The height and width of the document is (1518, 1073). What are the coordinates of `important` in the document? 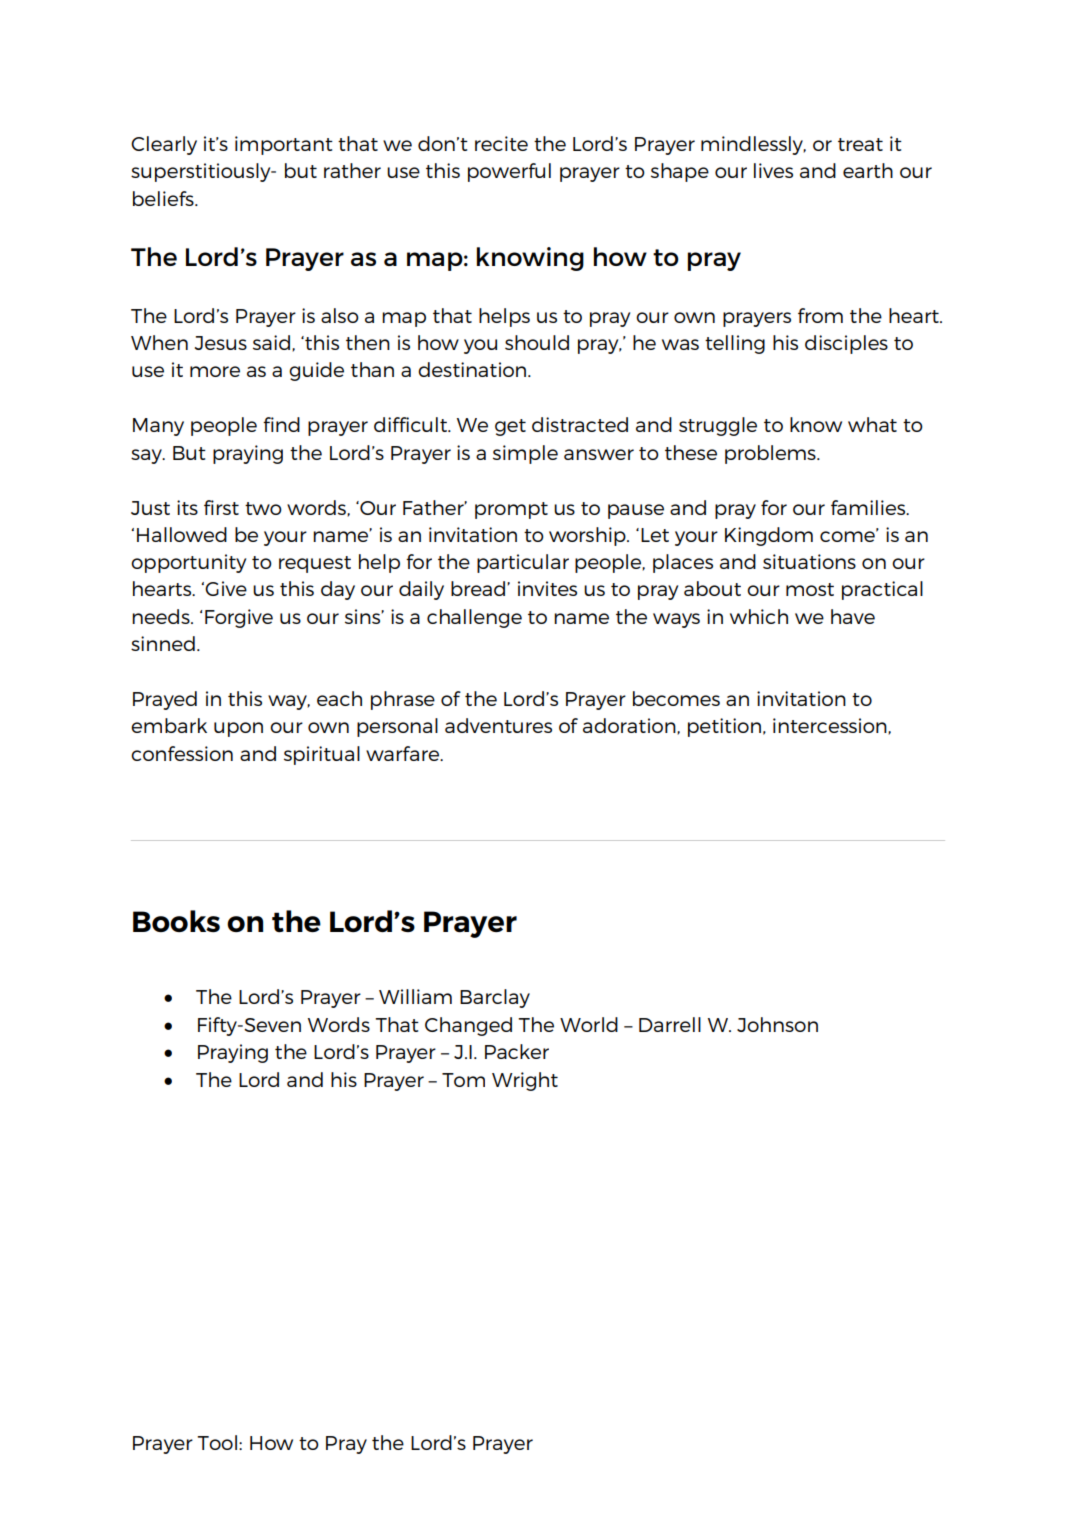 It's located at (284, 145).
